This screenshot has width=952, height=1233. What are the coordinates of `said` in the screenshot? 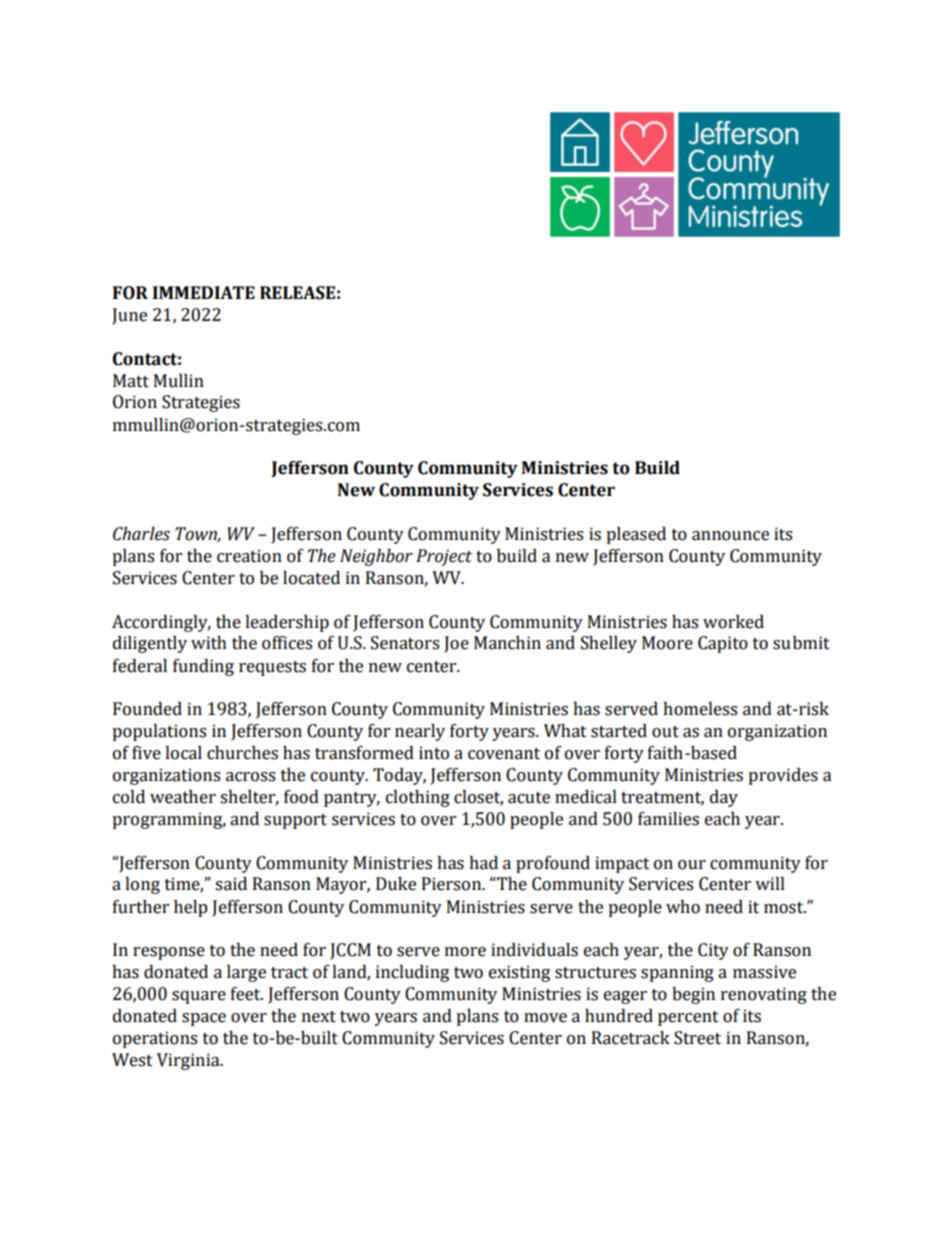 It's located at (231, 884).
